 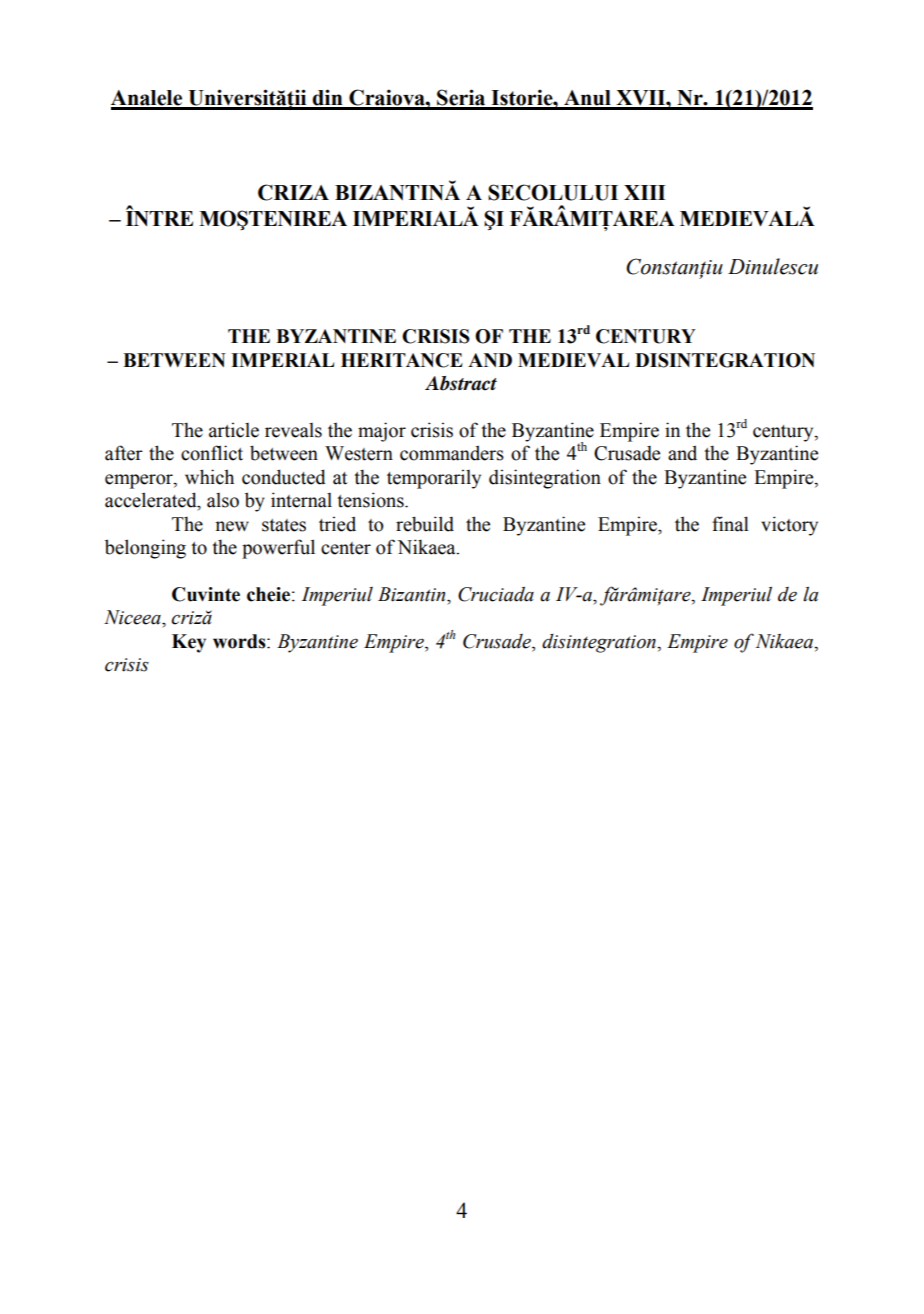 I want to click on commanders, so click(x=452, y=453).
